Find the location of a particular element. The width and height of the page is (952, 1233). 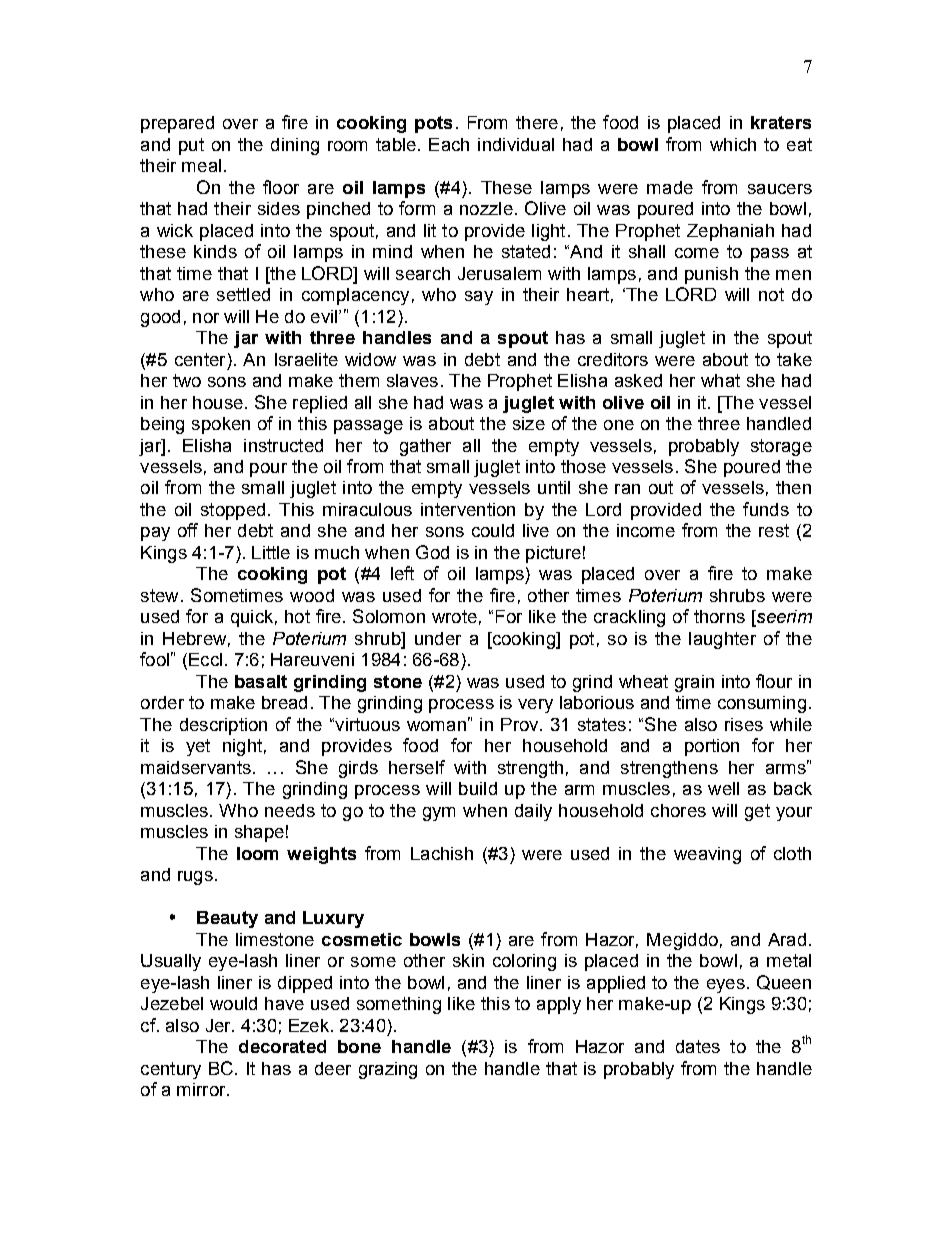

decorated is located at coordinates (282, 1046).
